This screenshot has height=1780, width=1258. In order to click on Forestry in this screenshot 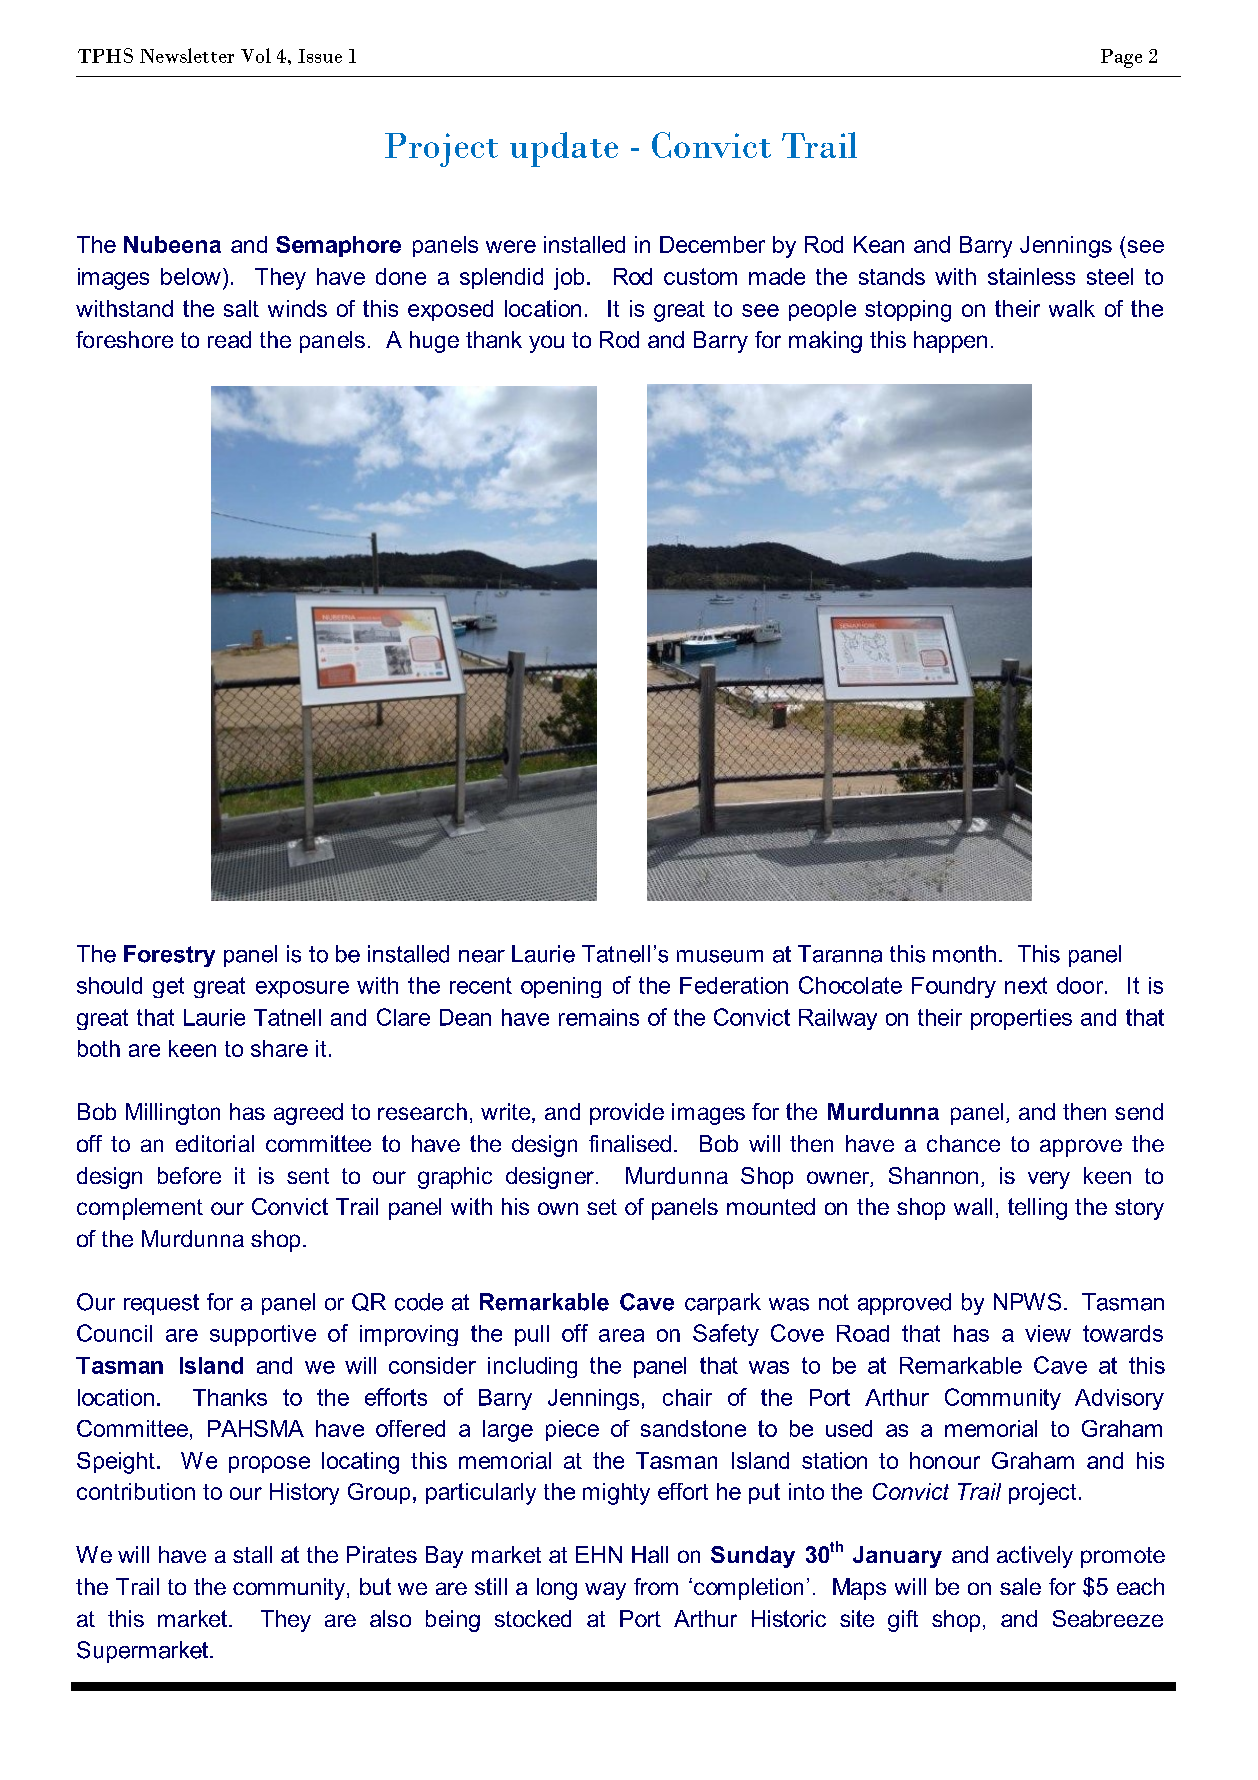, I will do `click(169, 956)`.
